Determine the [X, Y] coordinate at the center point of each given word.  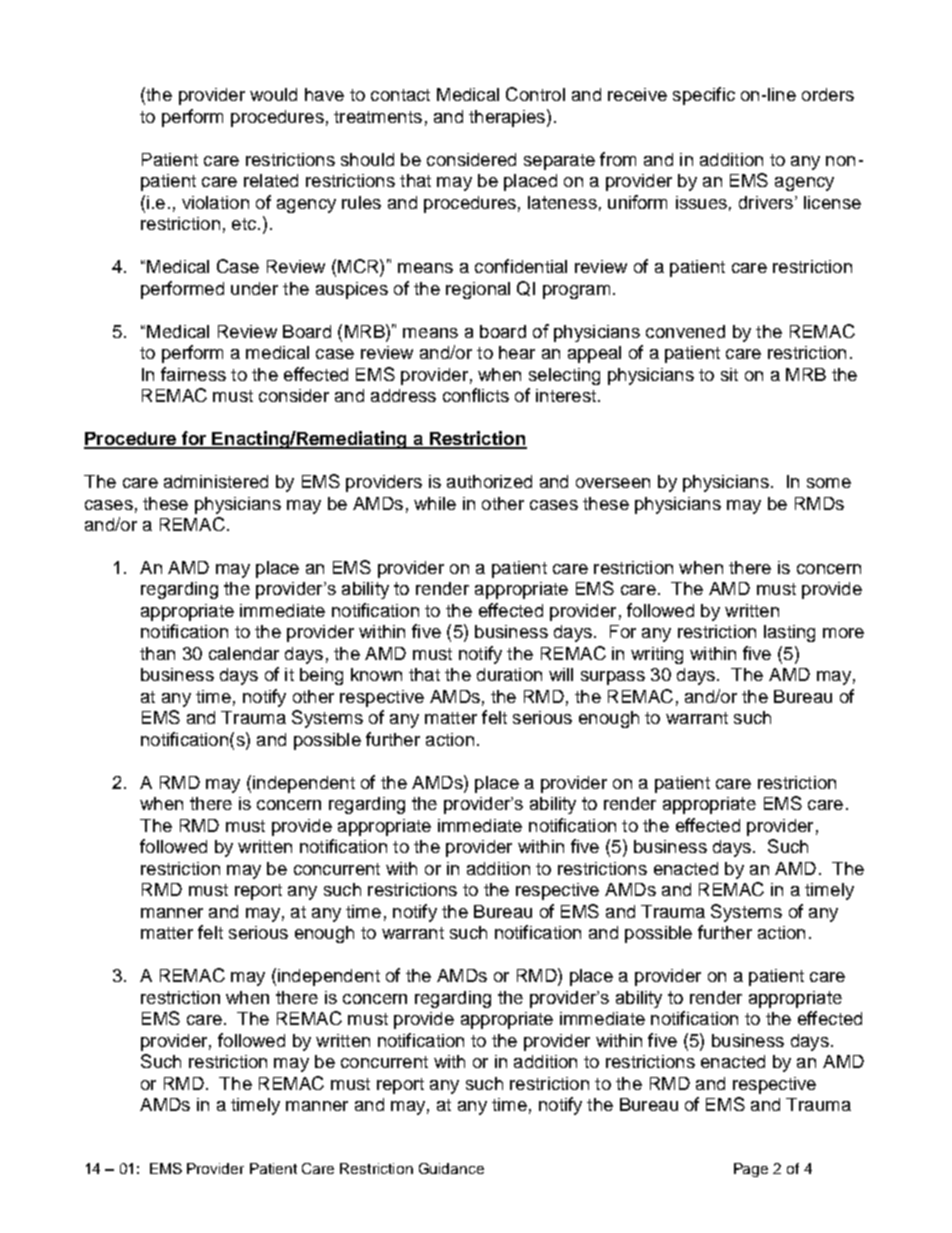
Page [751, 1170]
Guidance [451, 1168]
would [273, 94]
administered [216, 481]
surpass [613, 678]
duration [509, 674]
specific [704, 96]
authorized [489, 481]
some [829, 483]
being [321, 676]
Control [535, 94]
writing [657, 655]
